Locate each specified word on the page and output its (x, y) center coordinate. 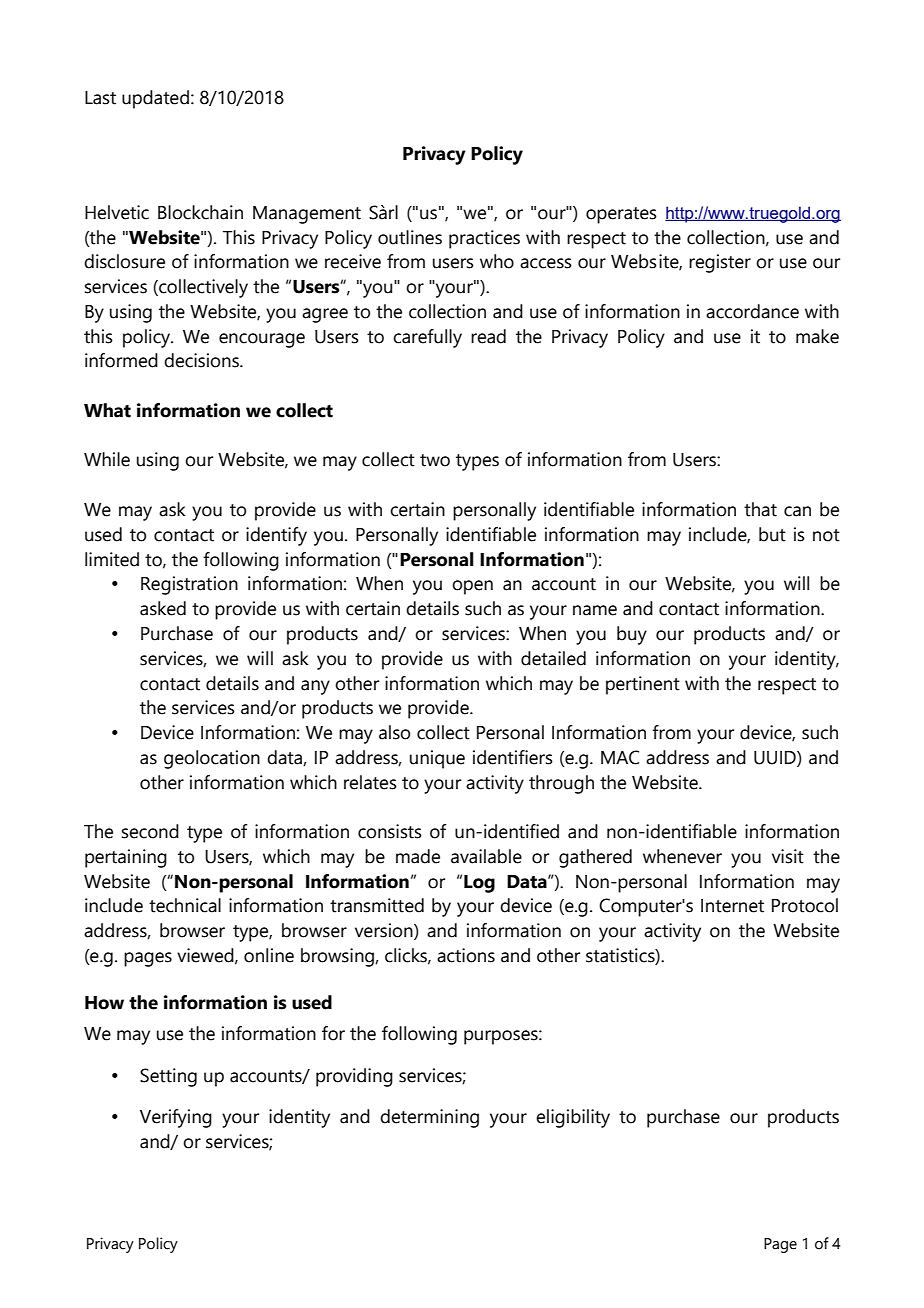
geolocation (212, 759)
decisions (202, 360)
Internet (732, 906)
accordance (752, 311)
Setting (168, 1077)
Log (479, 884)
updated (155, 99)
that (760, 509)
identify (276, 536)
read (488, 336)
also (394, 732)
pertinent (643, 685)
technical (185, 905)
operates (621, 215)
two (435, 460)
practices (484, 239)
